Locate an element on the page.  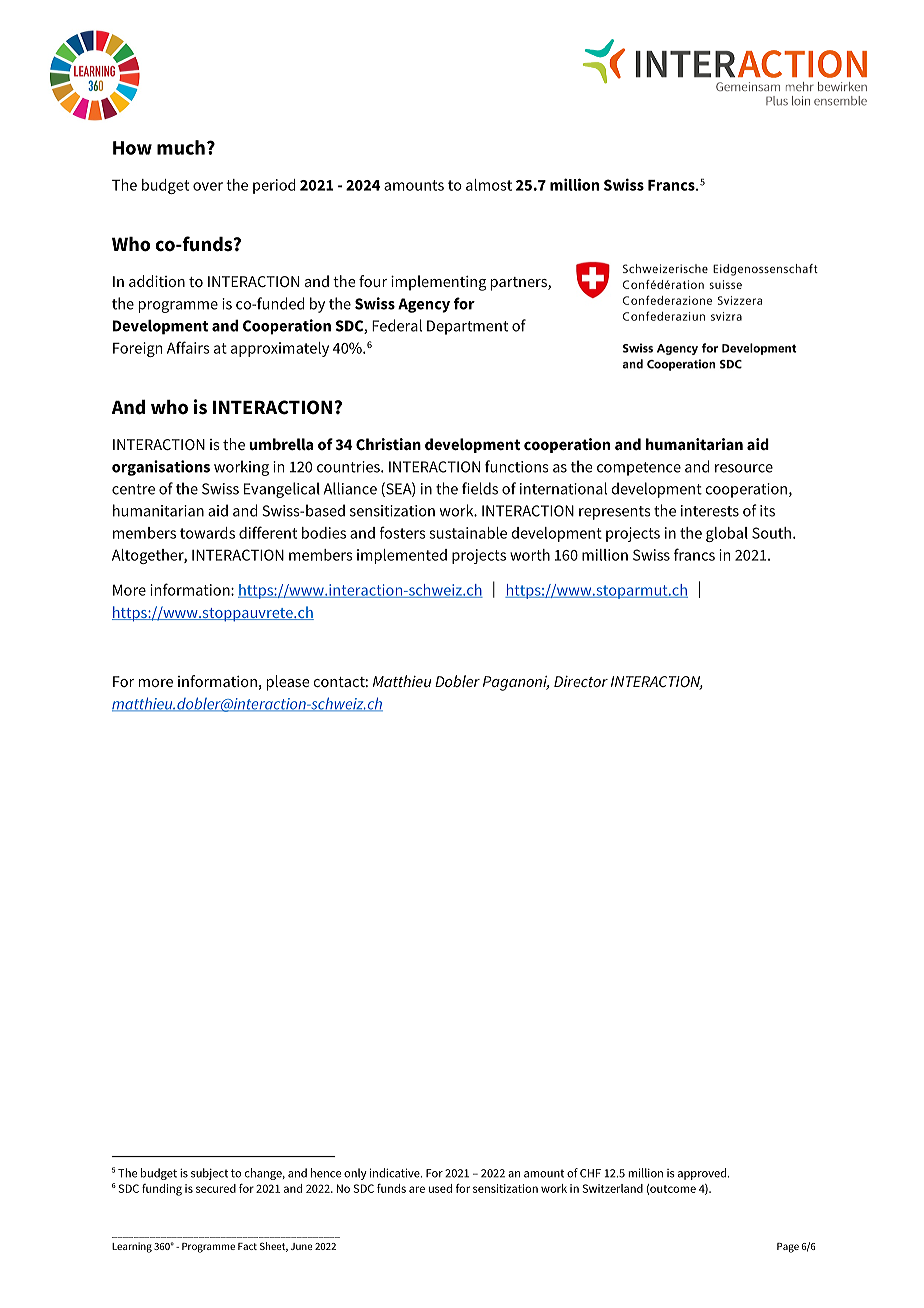
approved is located at coordinates (702, 1174).
